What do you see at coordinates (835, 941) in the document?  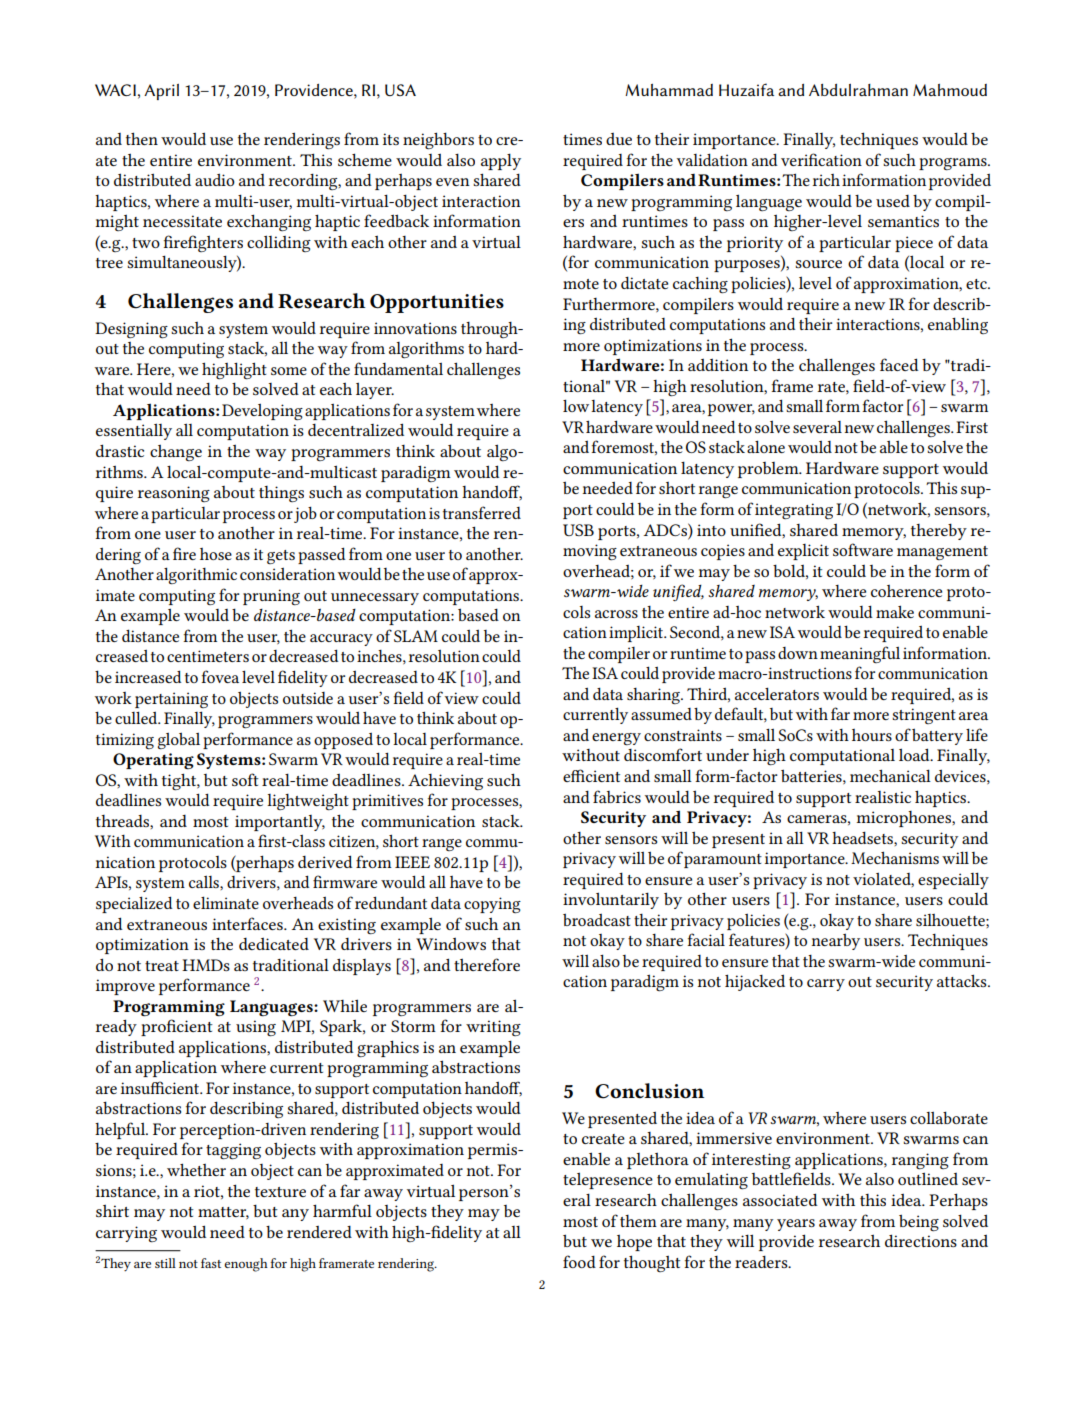 I see `nearby` at bounding box center [835, 941].
